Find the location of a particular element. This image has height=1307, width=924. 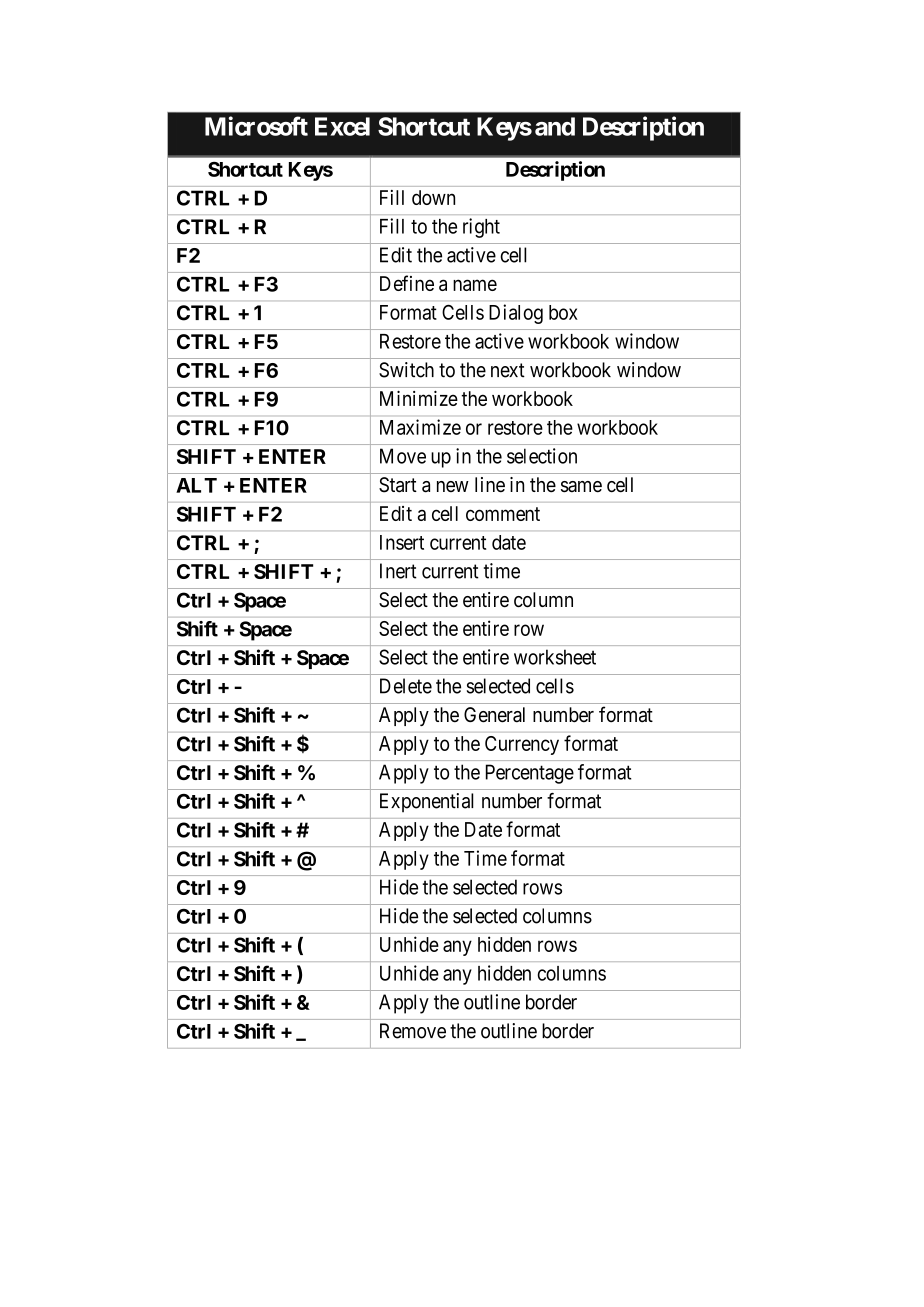

Exponential is located at coordinates (427, 803).
